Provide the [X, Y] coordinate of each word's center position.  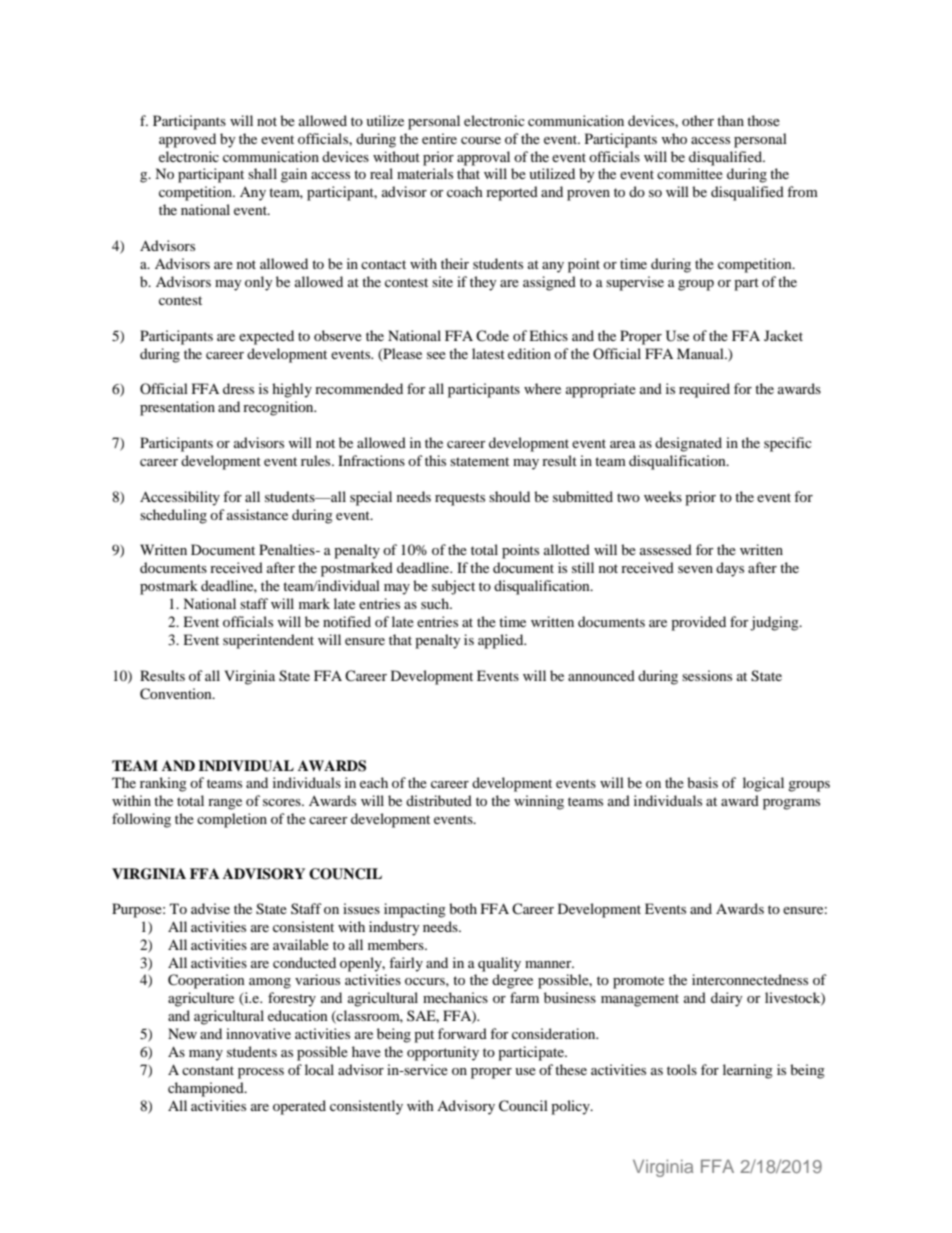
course [481, 140]
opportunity [443, 1053]
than [730, 120]
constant [208, 1070]
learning [748, 1071]
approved [187, 140]
